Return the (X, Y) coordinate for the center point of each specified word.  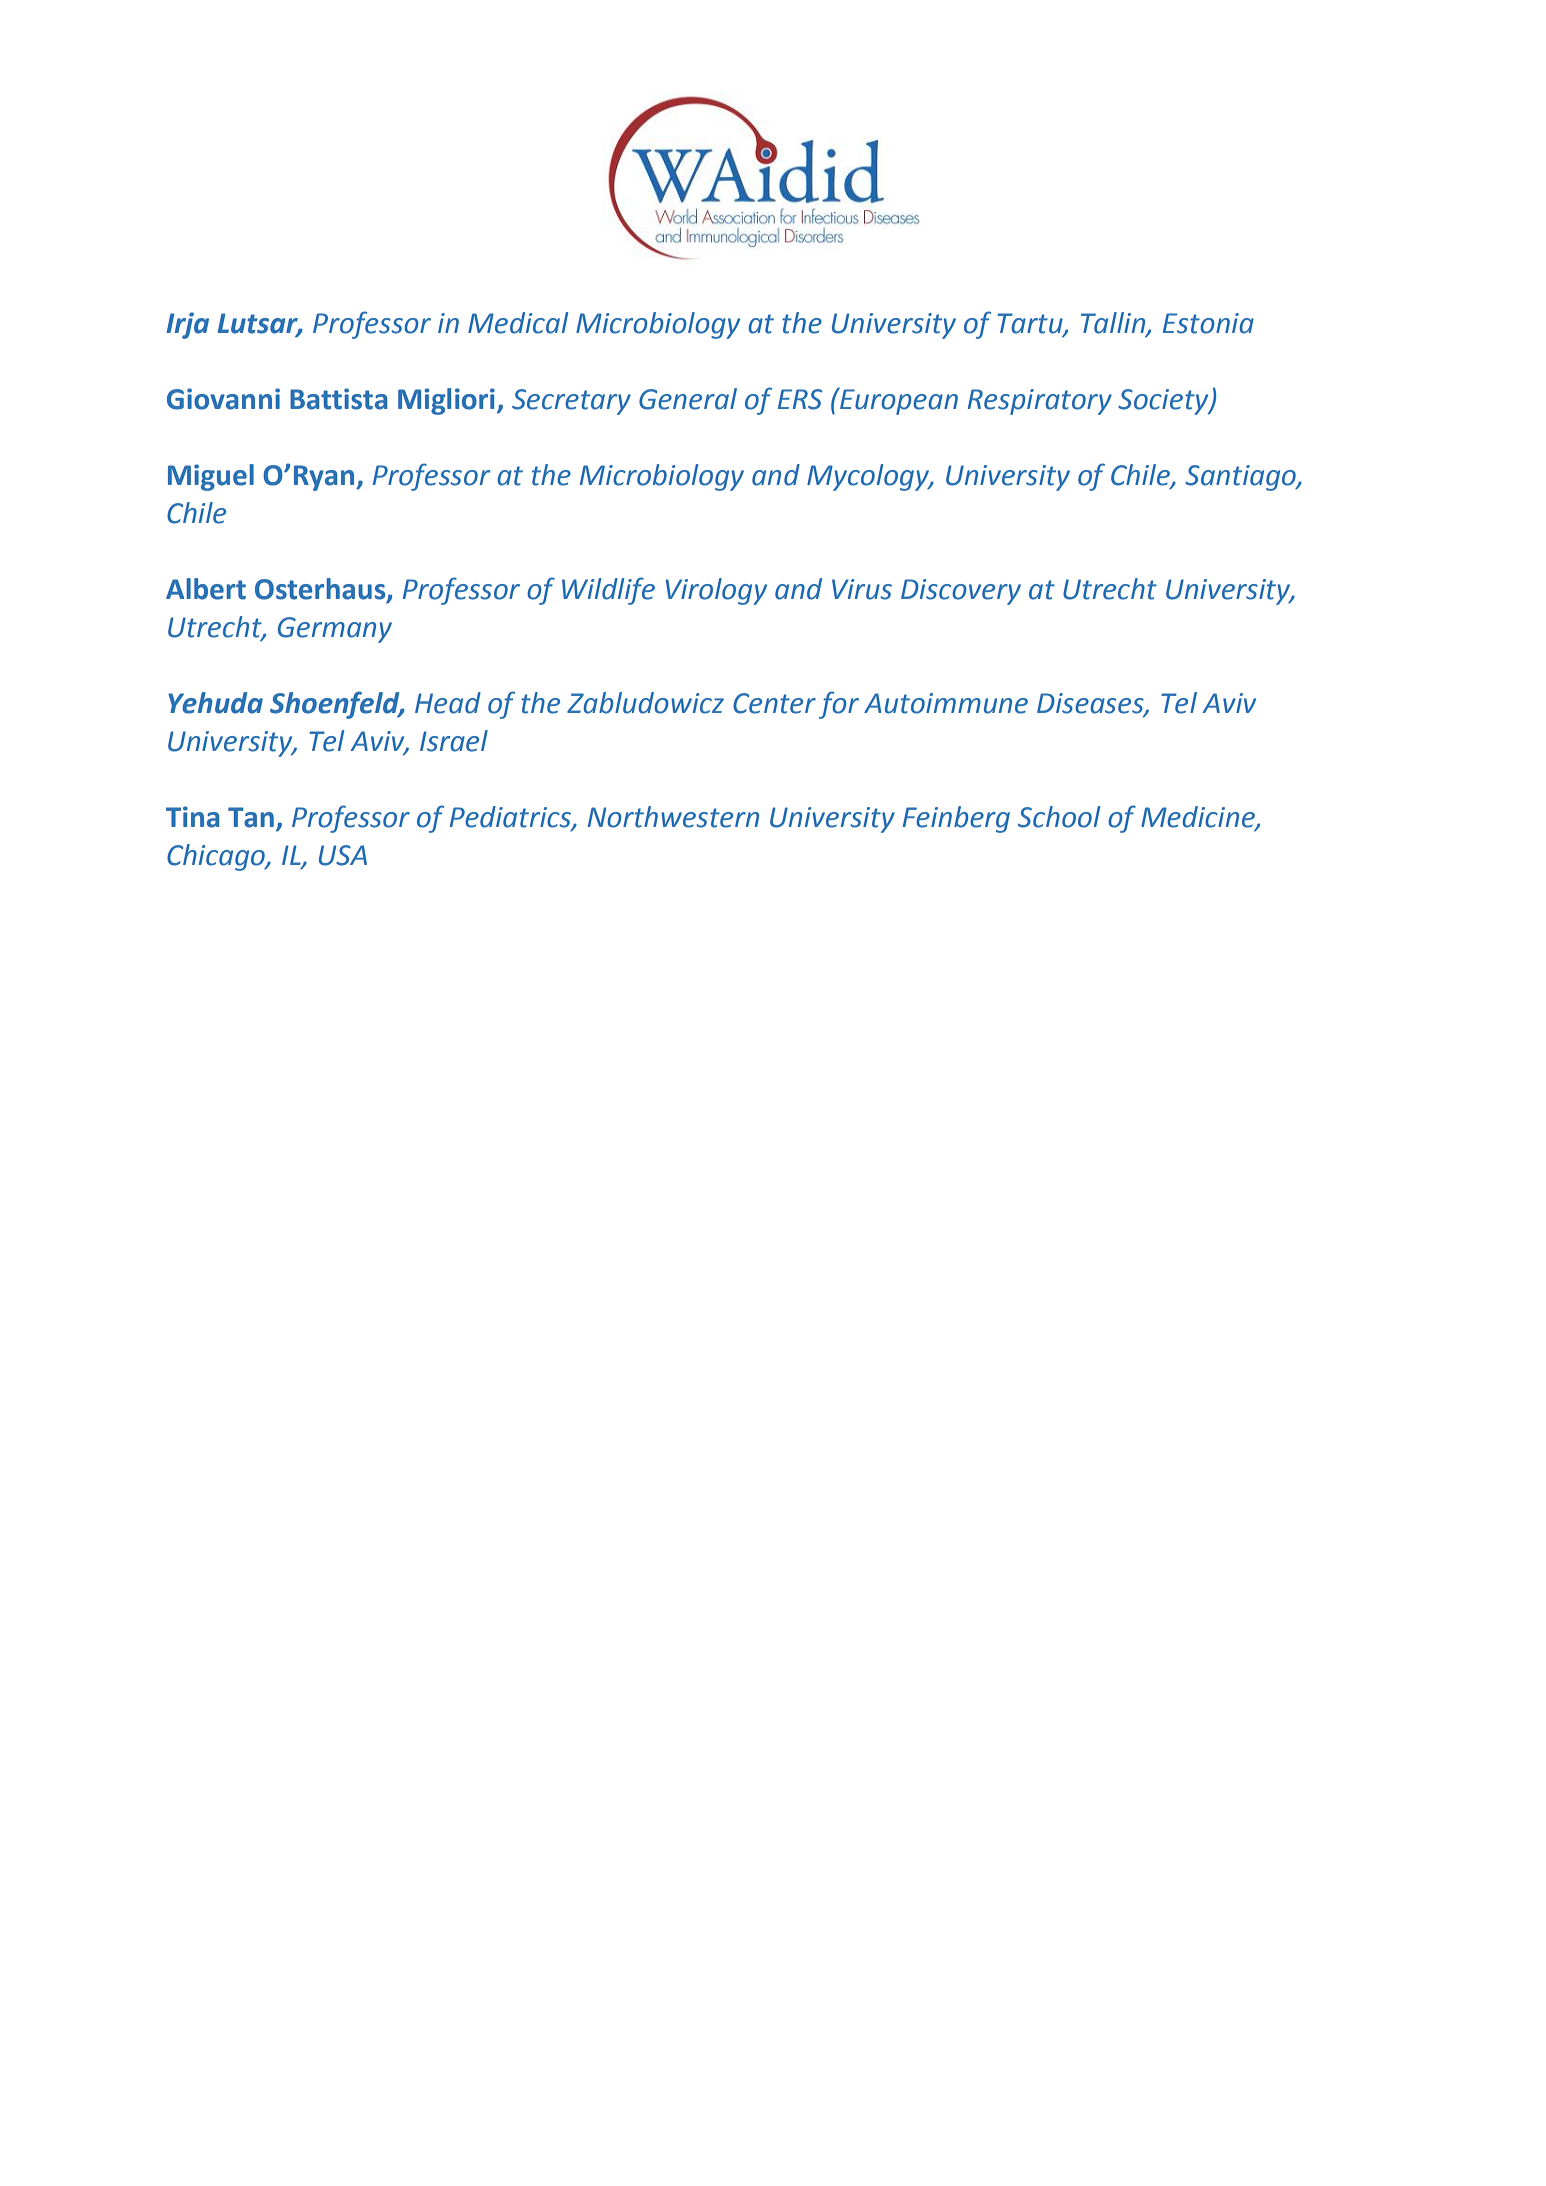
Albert (206, 589)
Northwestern (673, 817)
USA (343, 855)
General (688, 399)
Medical (518, 323)
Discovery (961, 592)
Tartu (1031, 324)
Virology (716, 591)
